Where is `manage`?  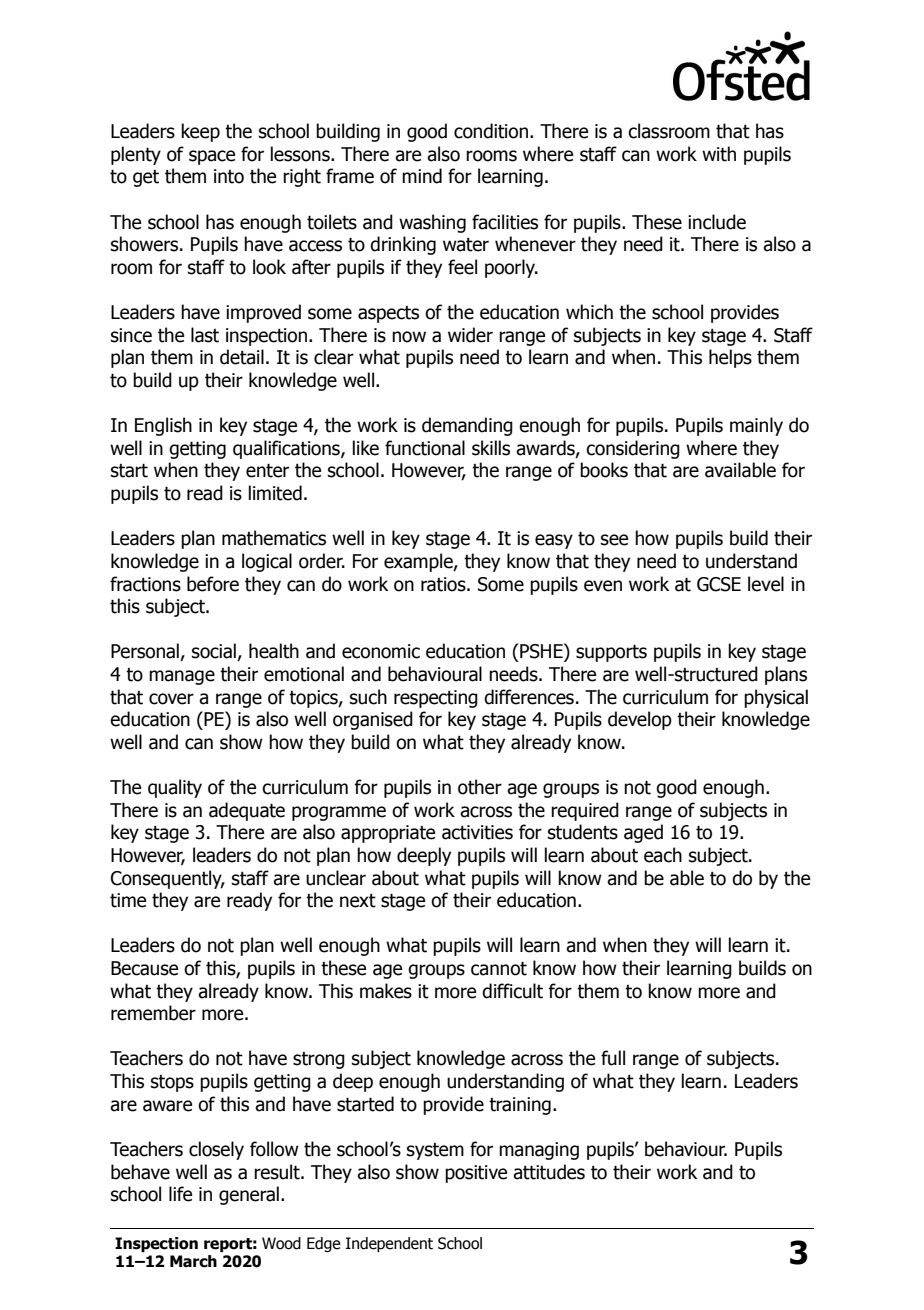
manage is located at coordinates (182, 677).
